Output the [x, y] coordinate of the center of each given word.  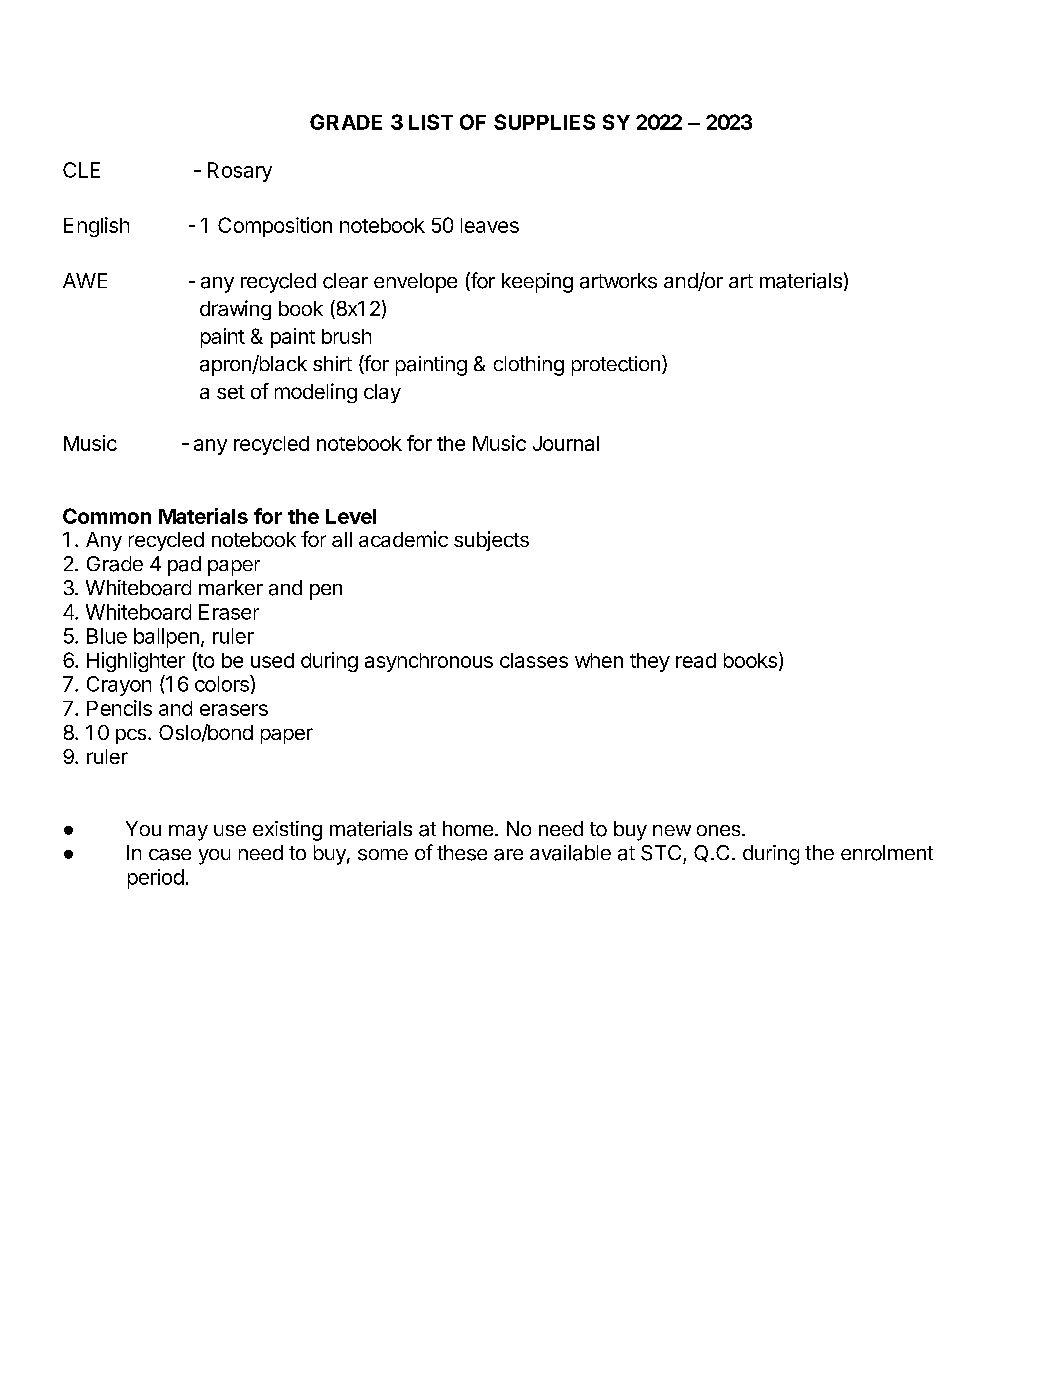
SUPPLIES [544, 122]
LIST [431, 122]
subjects [491, 541]
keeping [537, 283]
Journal [566, 443]
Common [107, 516]
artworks [618, 281]
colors [223, 683]
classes [534, 660]
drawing [235, 310]
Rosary [240, 172]
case [170, 855]
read [696, 660]
